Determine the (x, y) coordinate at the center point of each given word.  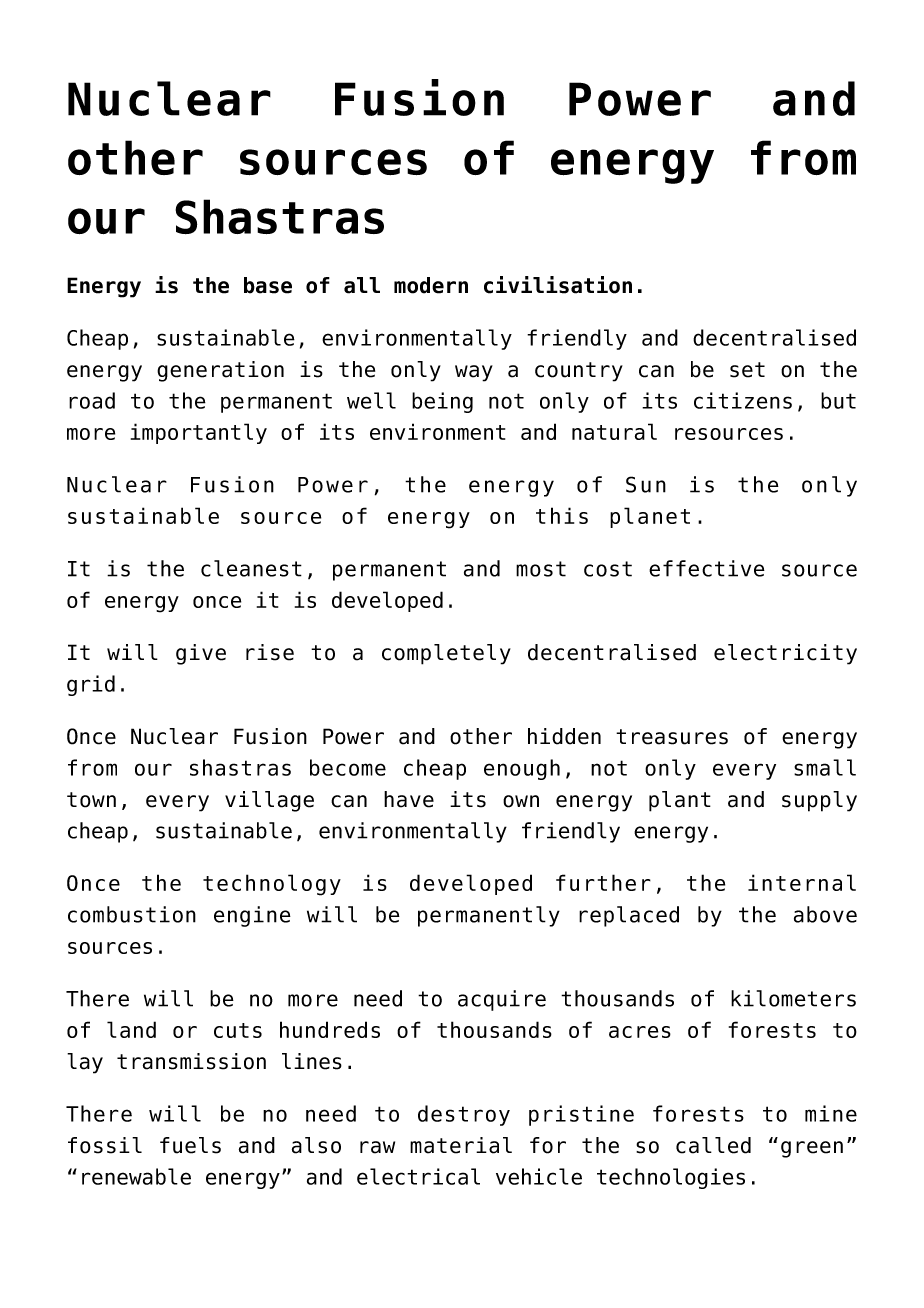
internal (802, 882)
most (541, 569)
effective (707, 568)
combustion (132, 914)
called (713, 1145)
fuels (190, 1145)
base (268, 285)
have (409, 799)
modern (431, 285)
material (461, 1145)
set (747, 370)
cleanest (251, 568)
